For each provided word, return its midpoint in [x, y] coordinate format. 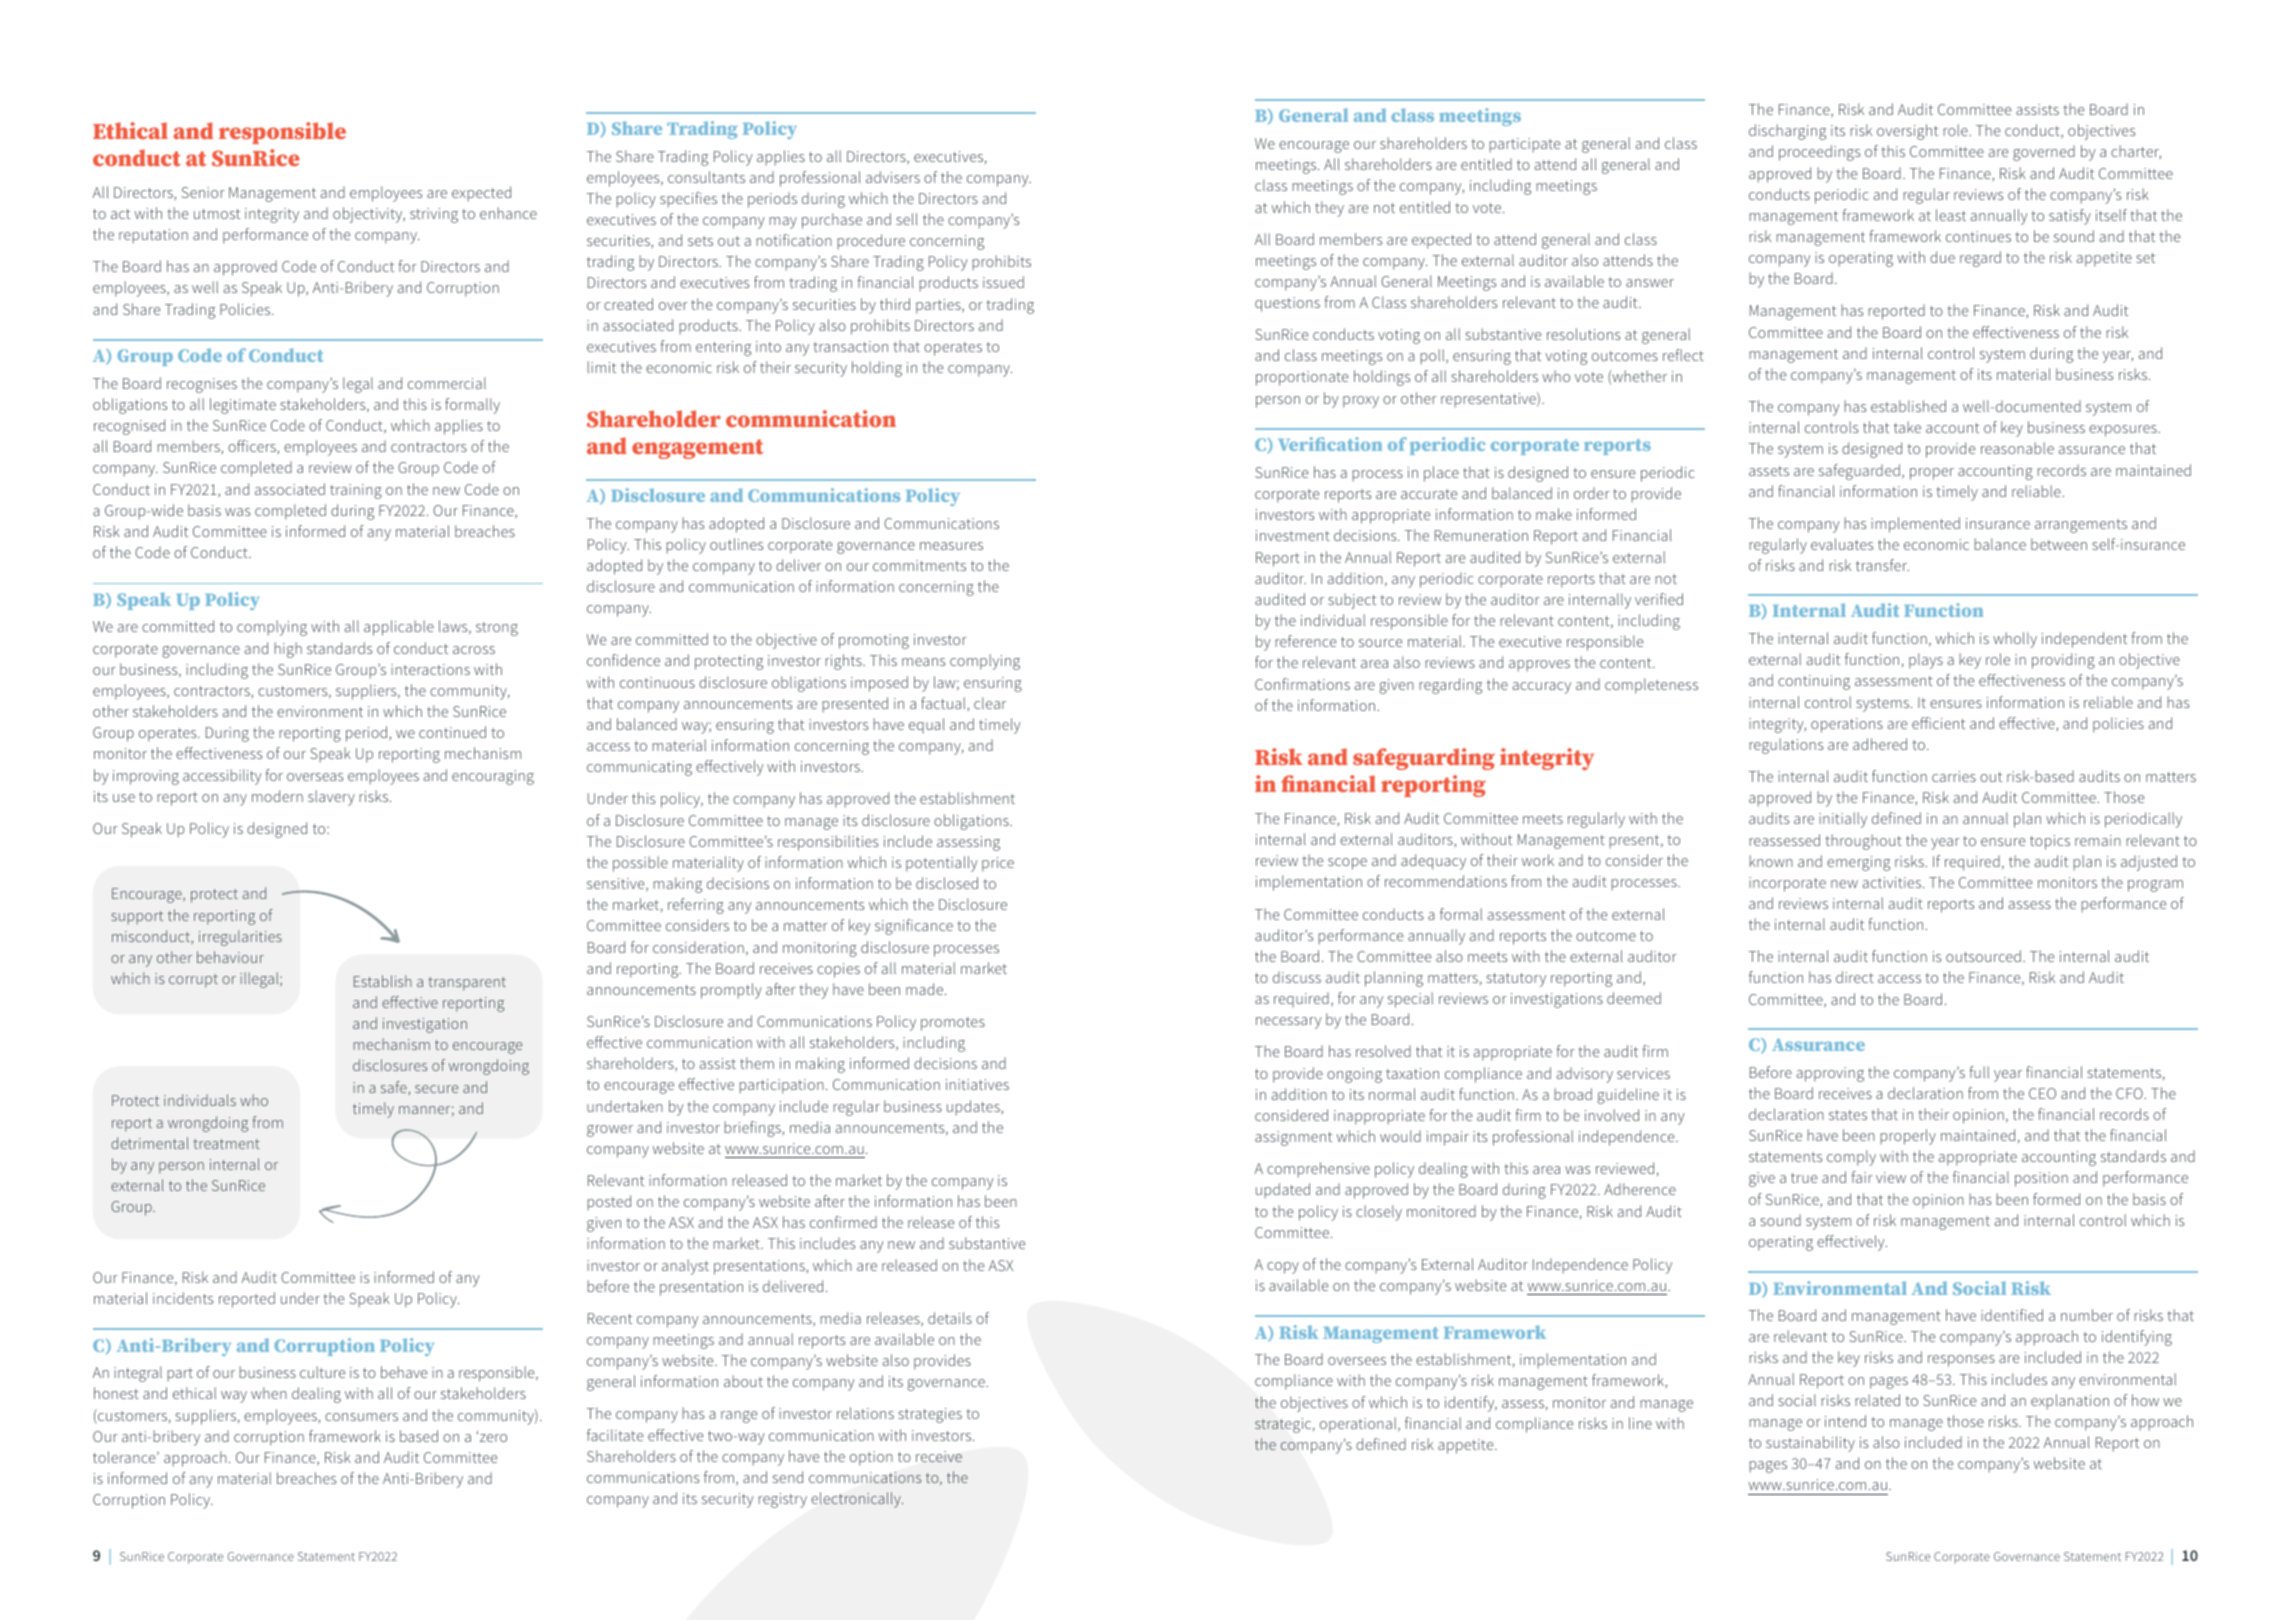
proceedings [1819, 153]
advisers [893, 177]
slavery [331, 798]
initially [1843, 820]
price [998, 864]
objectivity [369, 215]
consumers [361, 1417]
